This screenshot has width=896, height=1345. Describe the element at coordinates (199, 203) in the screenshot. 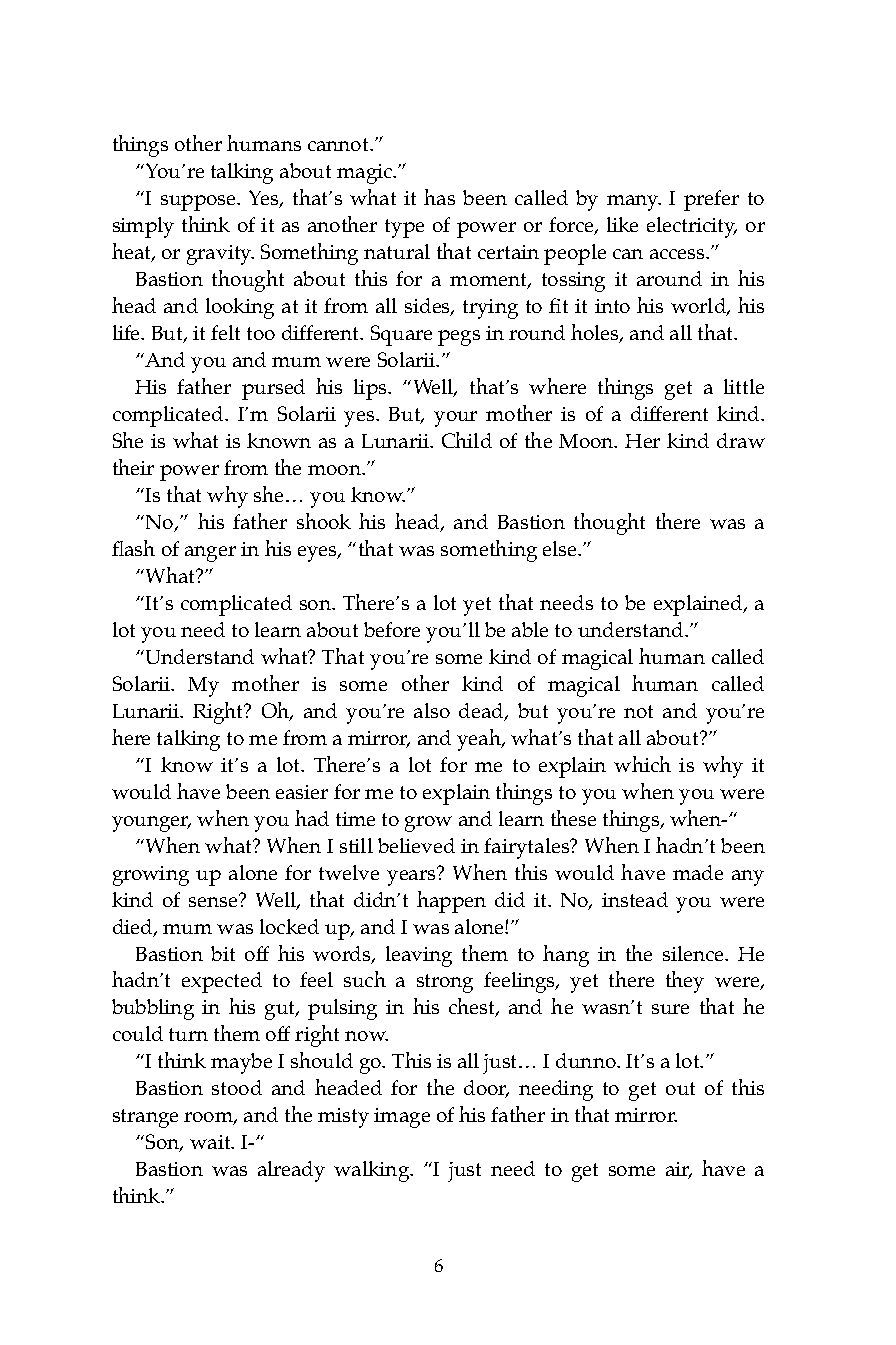

I see `suppose` at that location.
